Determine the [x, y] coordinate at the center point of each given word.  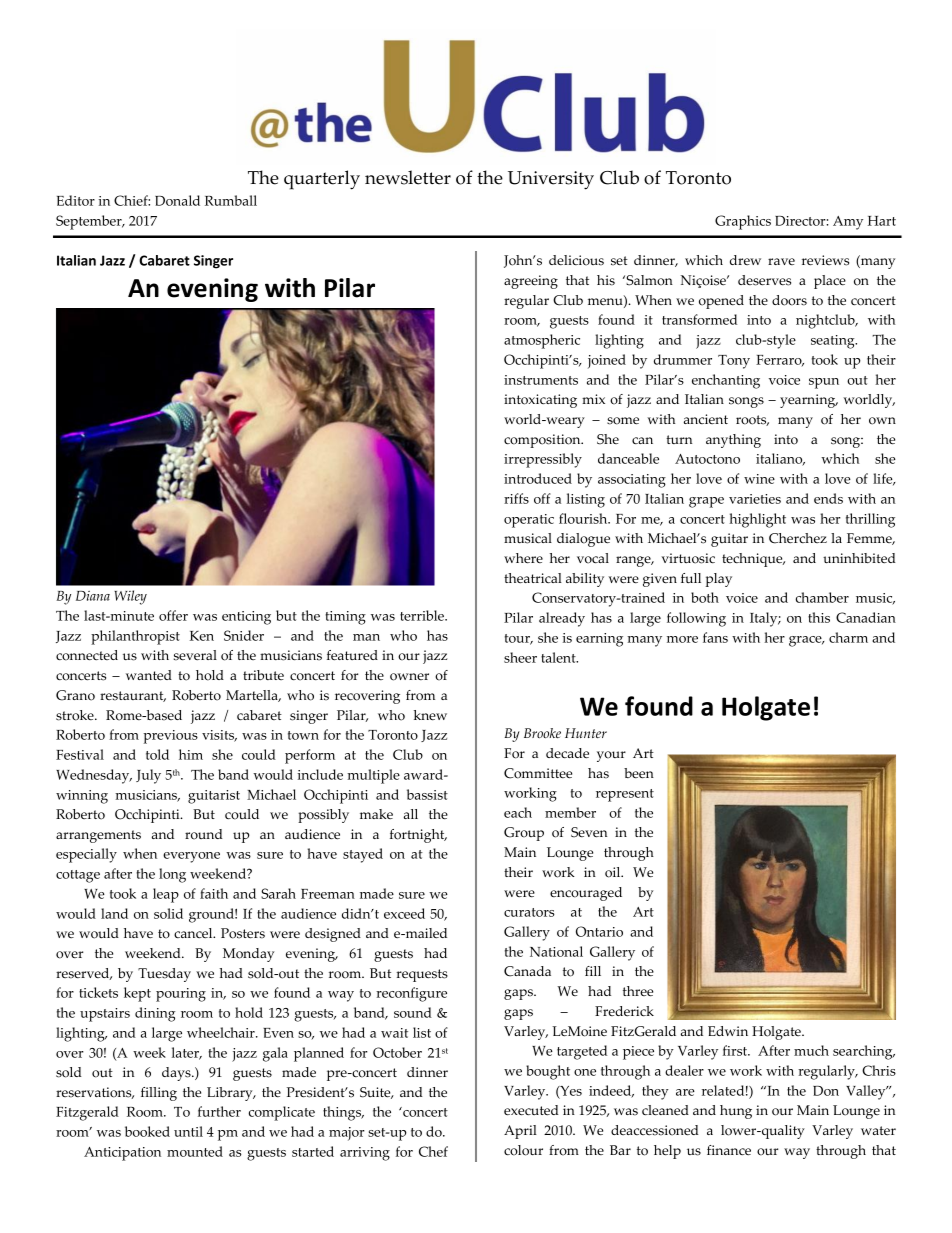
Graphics [743, 222]
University [551, 180]
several [195, 655]
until [188, 1131]
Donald [177, 200]
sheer [520, 657]
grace [806, 641]
